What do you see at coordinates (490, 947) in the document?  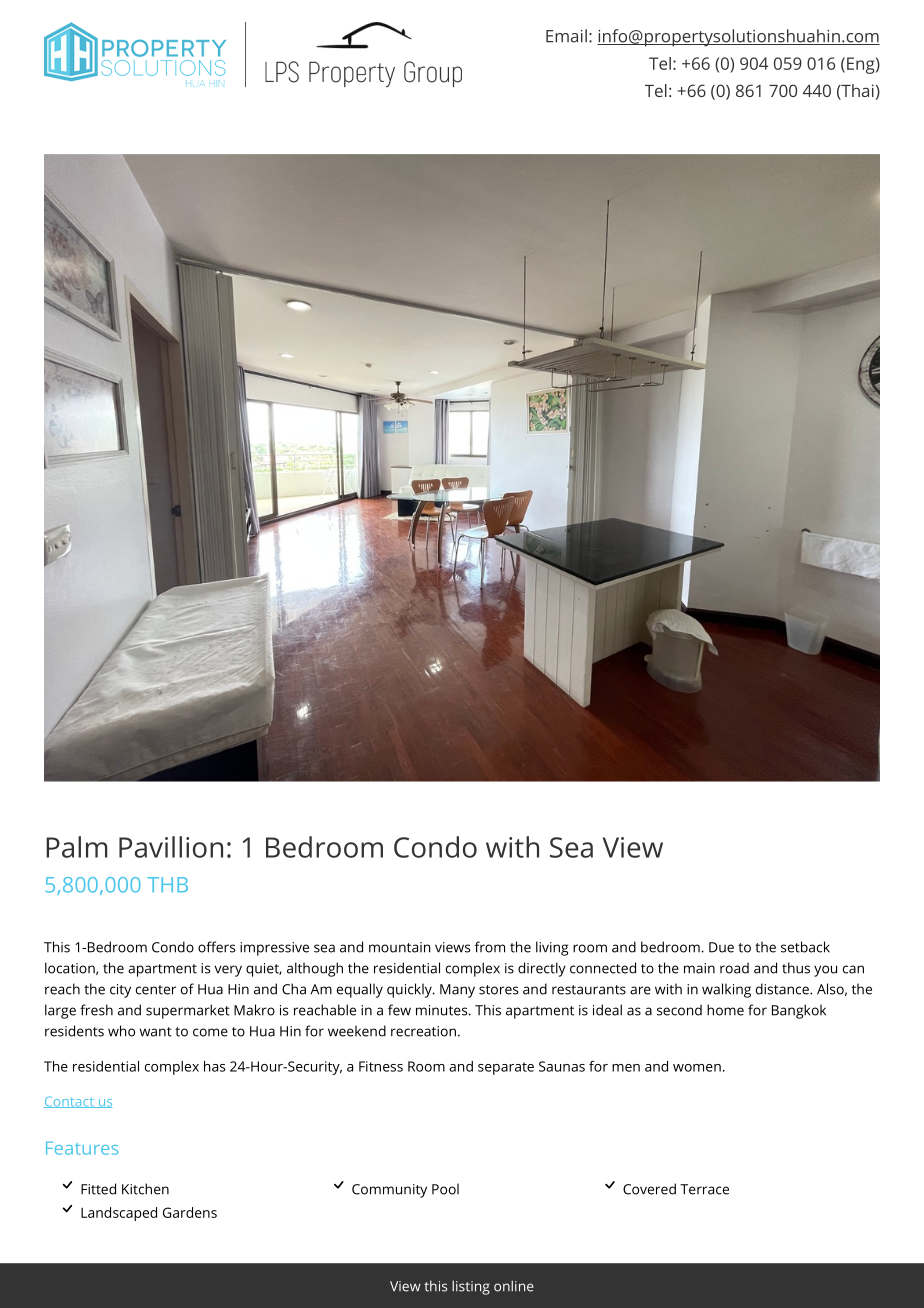 I see `from` at bounding box center [490, 947].
